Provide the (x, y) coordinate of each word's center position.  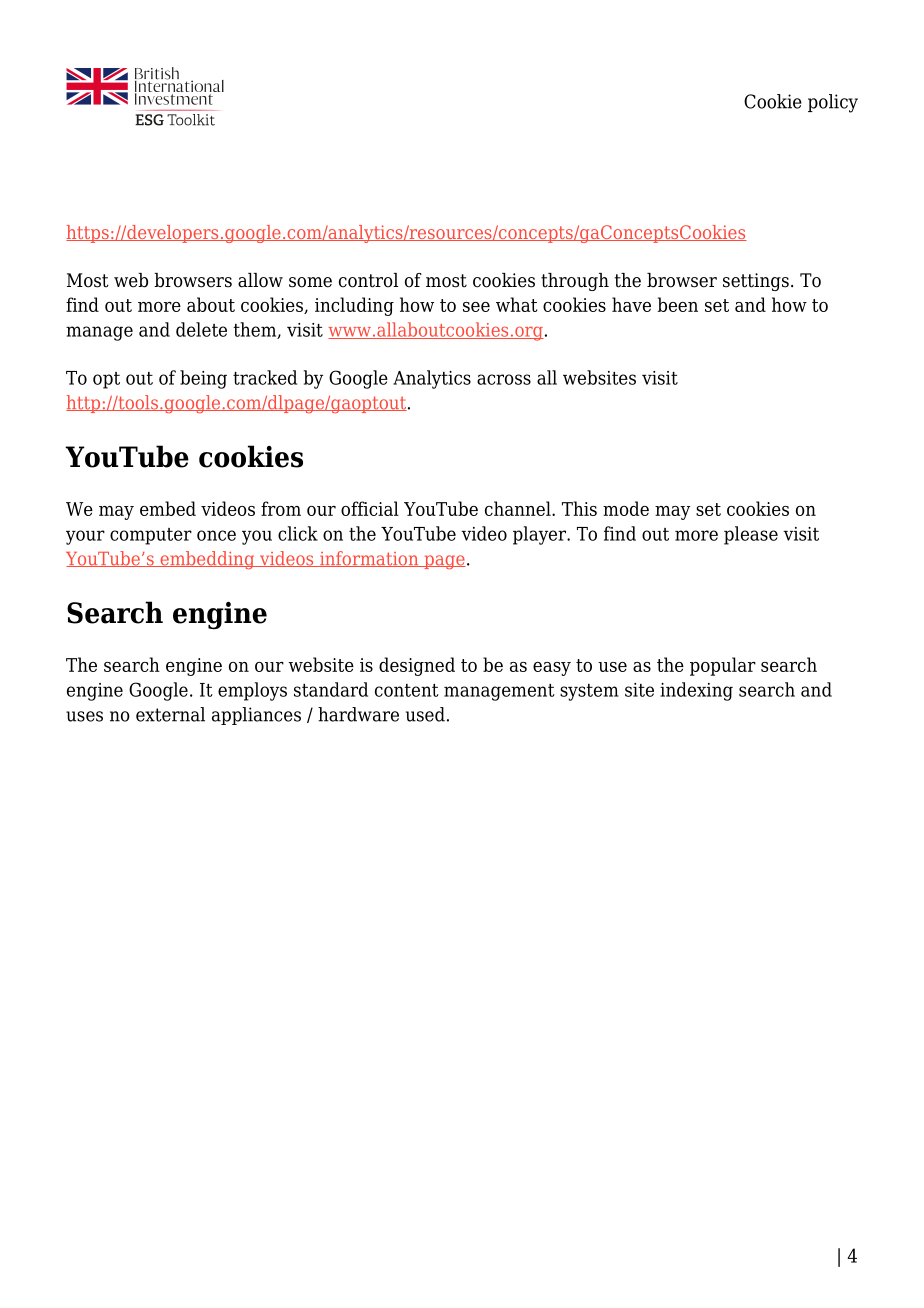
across (504, 379)
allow (260, 280)
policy (833, 103)
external (170, 714)
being (203, 379)
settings (756, 282)
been (677, 304)
